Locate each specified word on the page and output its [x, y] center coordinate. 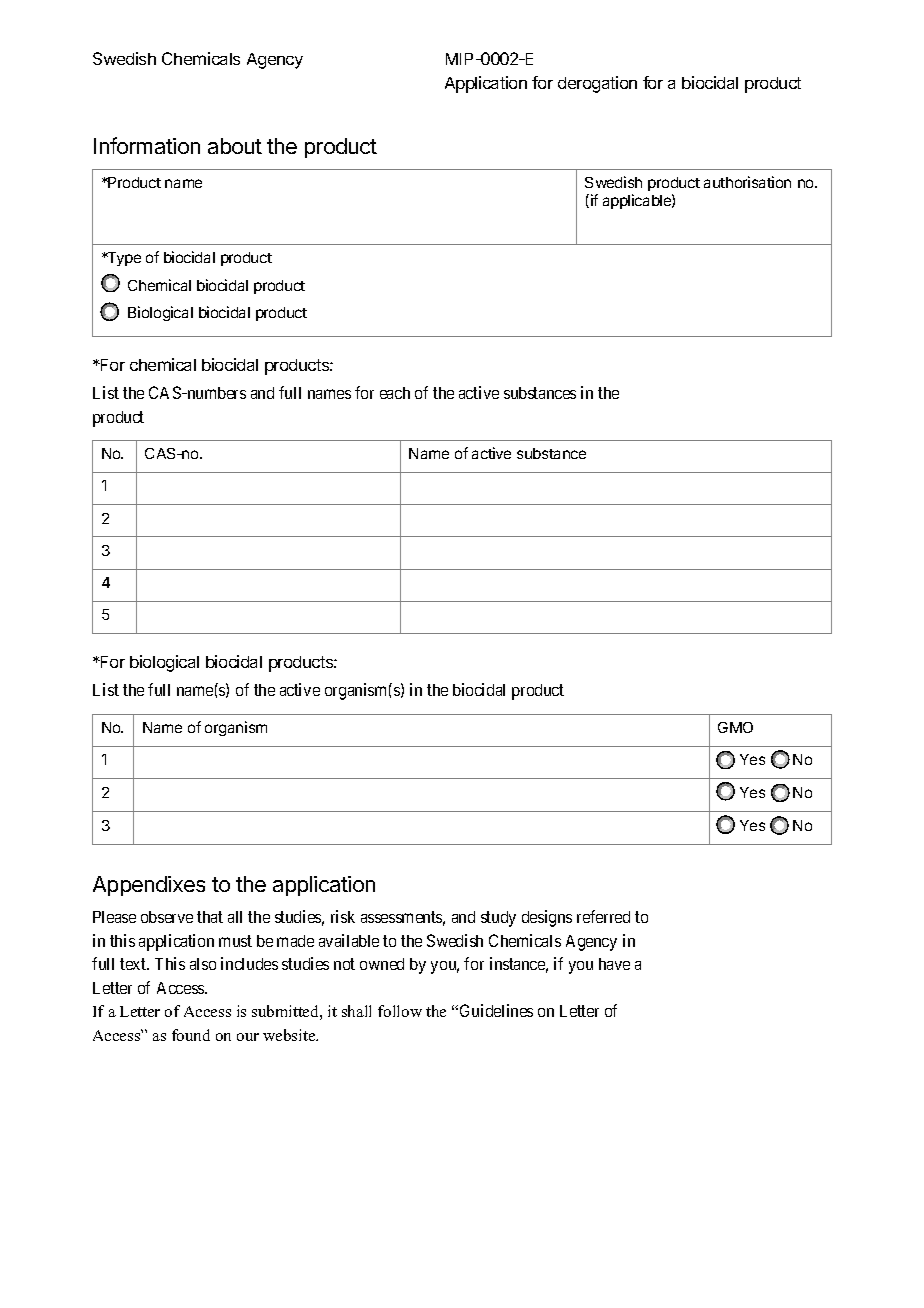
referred [603, 916]
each [395, 393]
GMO [735, 727]
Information [147, 145]
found [191, 1035]
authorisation [747, 182]
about [235, 146]
